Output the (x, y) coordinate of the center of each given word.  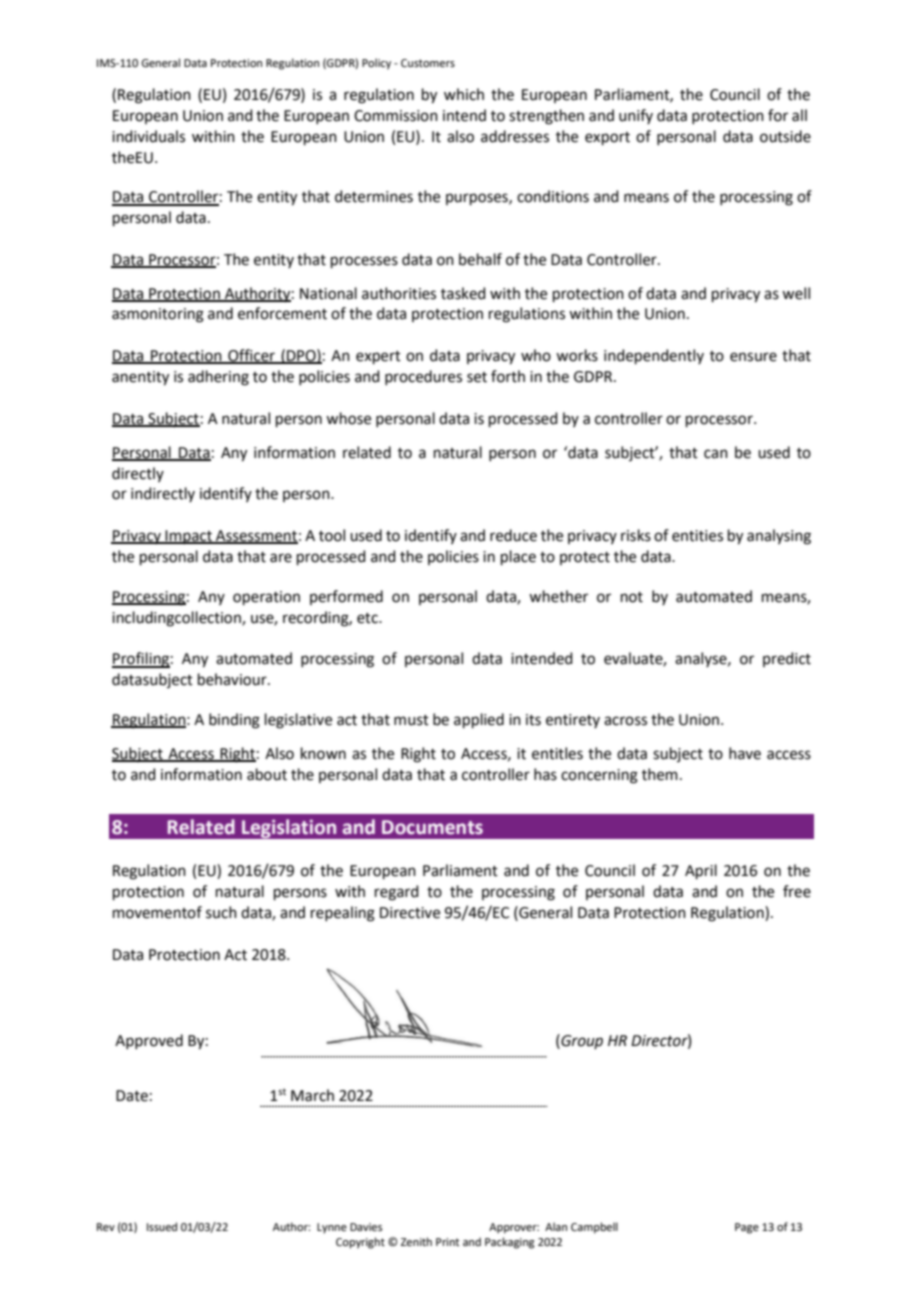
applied (479, 720)
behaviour (233, 679)
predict (787, 659)
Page (747, 1228)
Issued (162, 1226)
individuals (148, 136)
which (464, 94)
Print (447, 1242)
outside (785, 136)
